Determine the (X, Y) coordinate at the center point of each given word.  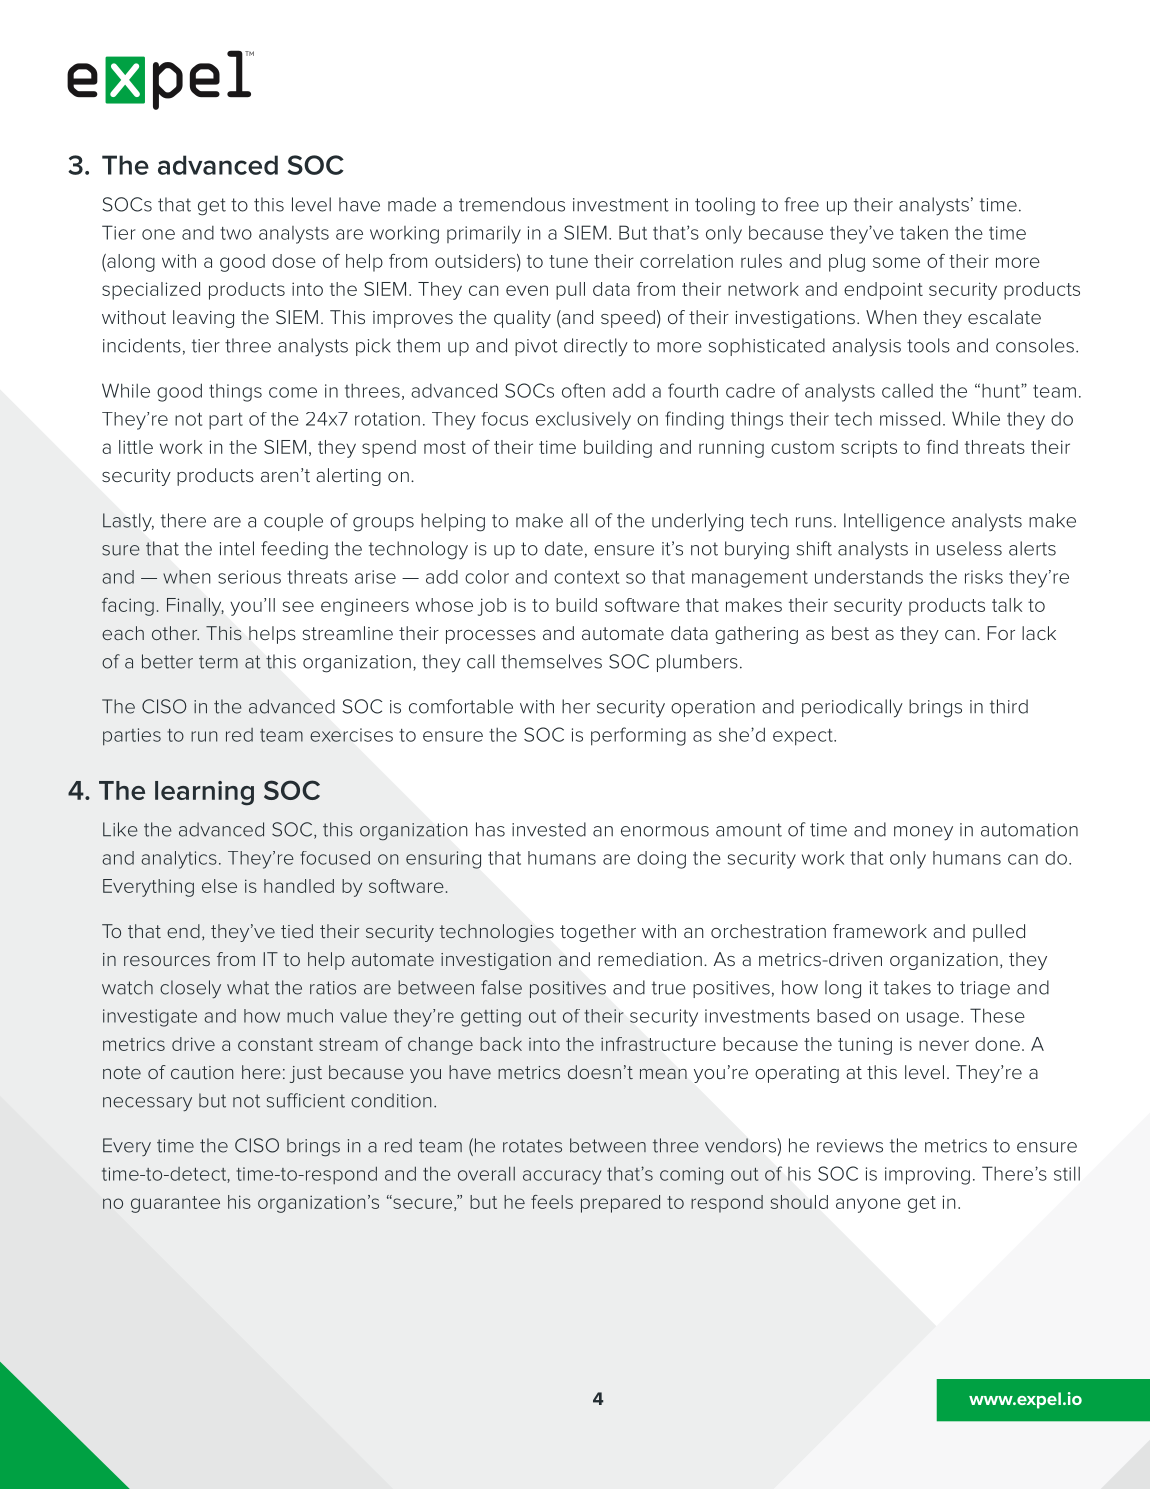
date (564, 548)
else (219, 886)
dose (294, 261)
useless (969, 548)
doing (661, 860)
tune (568, 261)
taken (924, 232)
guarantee (175, 1204)
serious (249, 577)
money (923, 833)
